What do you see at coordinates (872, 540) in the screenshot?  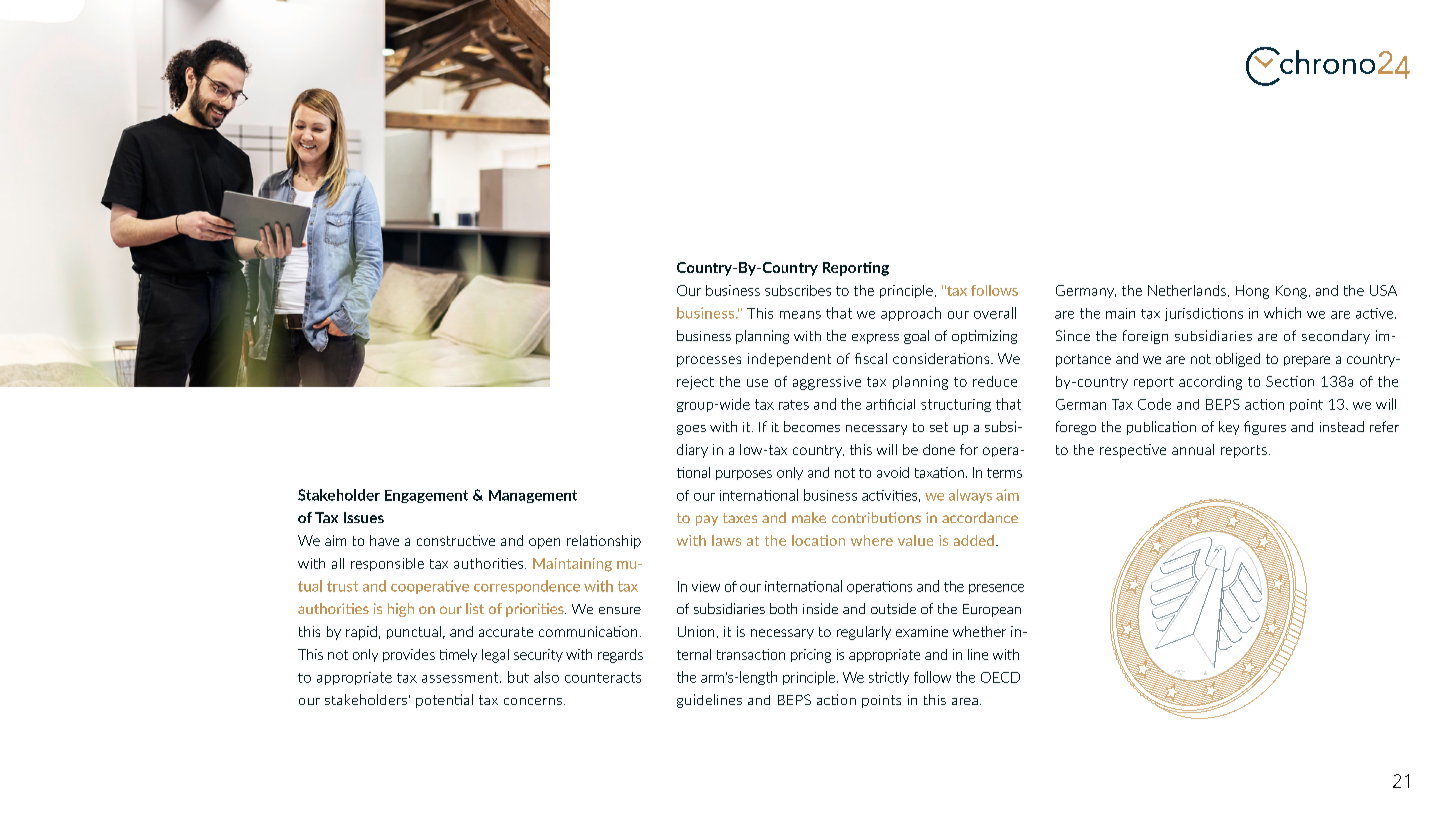 I see `where` at bounding box center [872, 540].
